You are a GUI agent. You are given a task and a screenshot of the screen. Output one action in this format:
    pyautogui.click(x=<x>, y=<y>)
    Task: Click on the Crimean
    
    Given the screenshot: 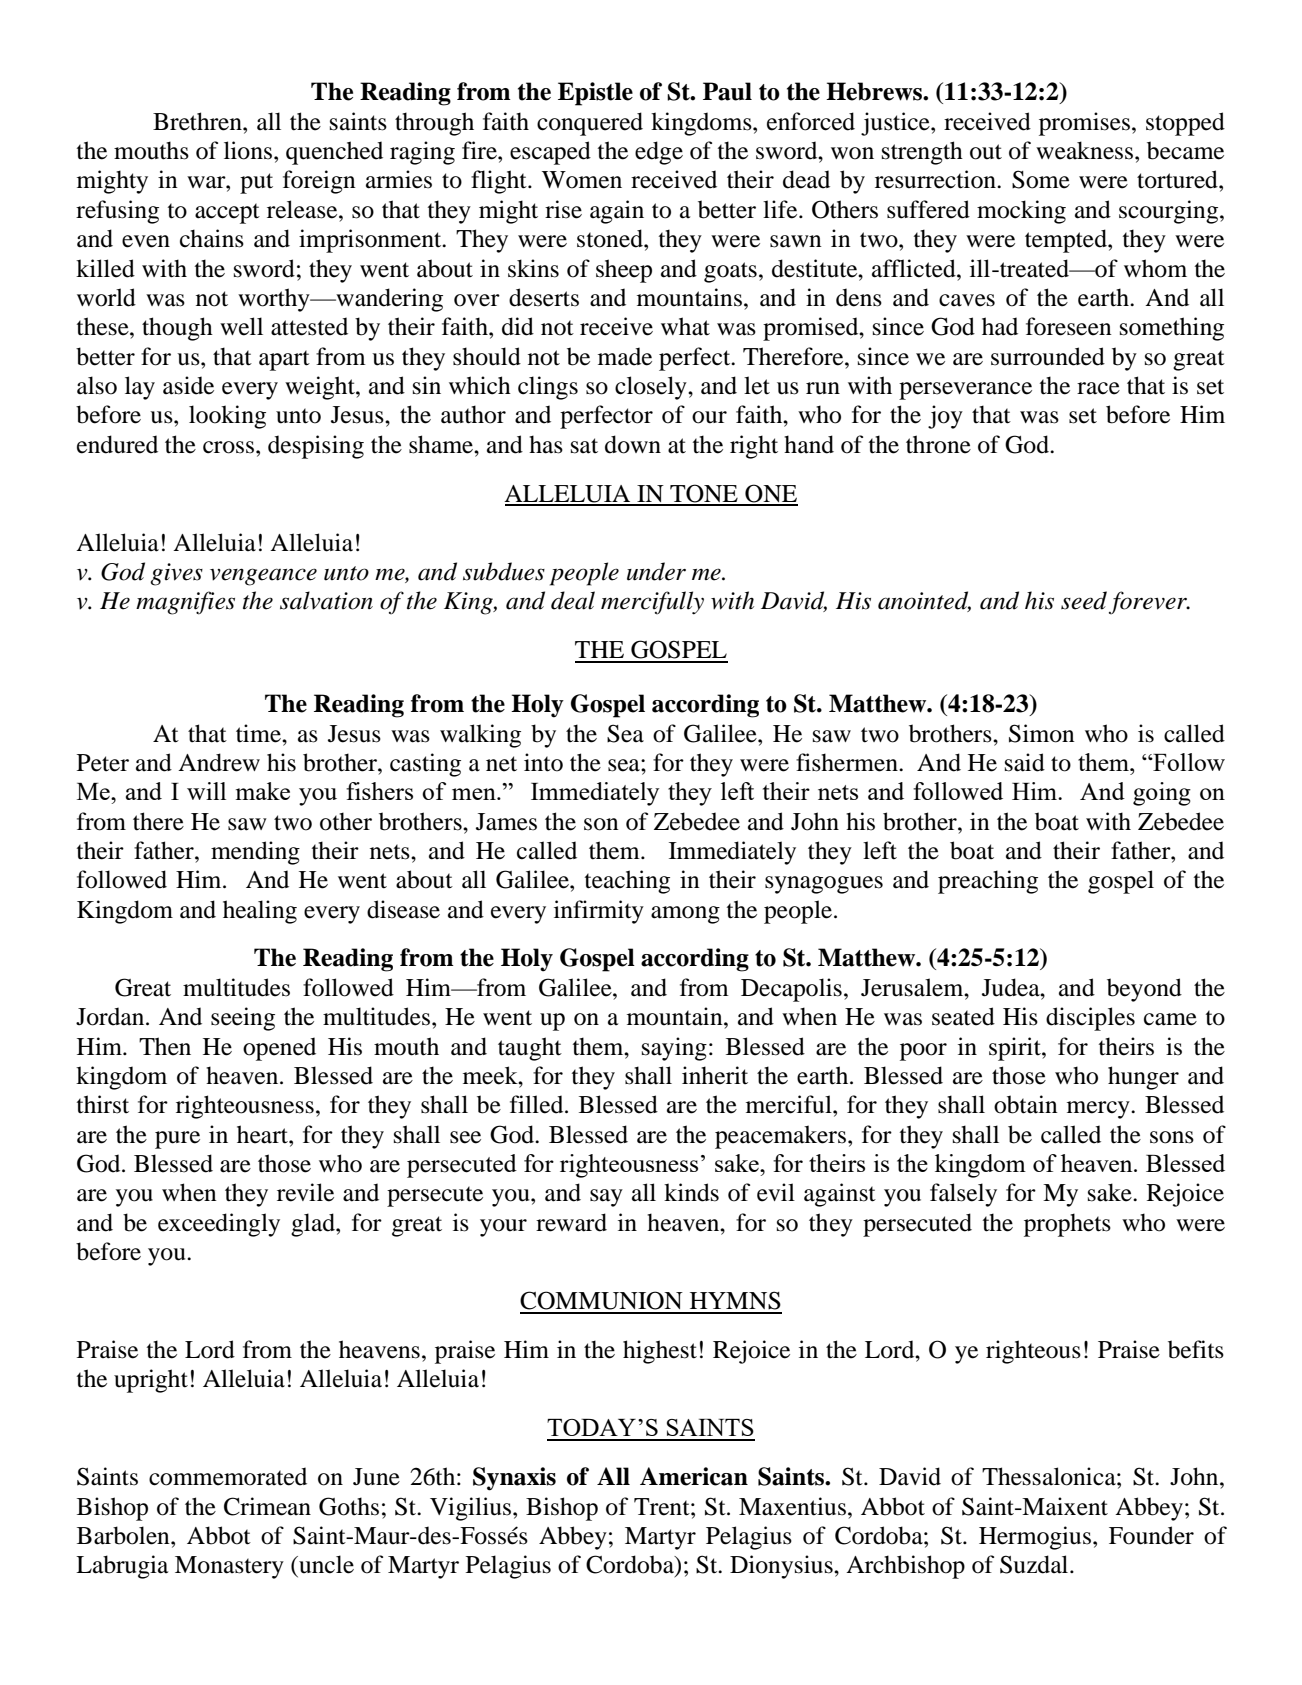 What is the action you would take?
    pyautogui.click(x=267, y=1506)
